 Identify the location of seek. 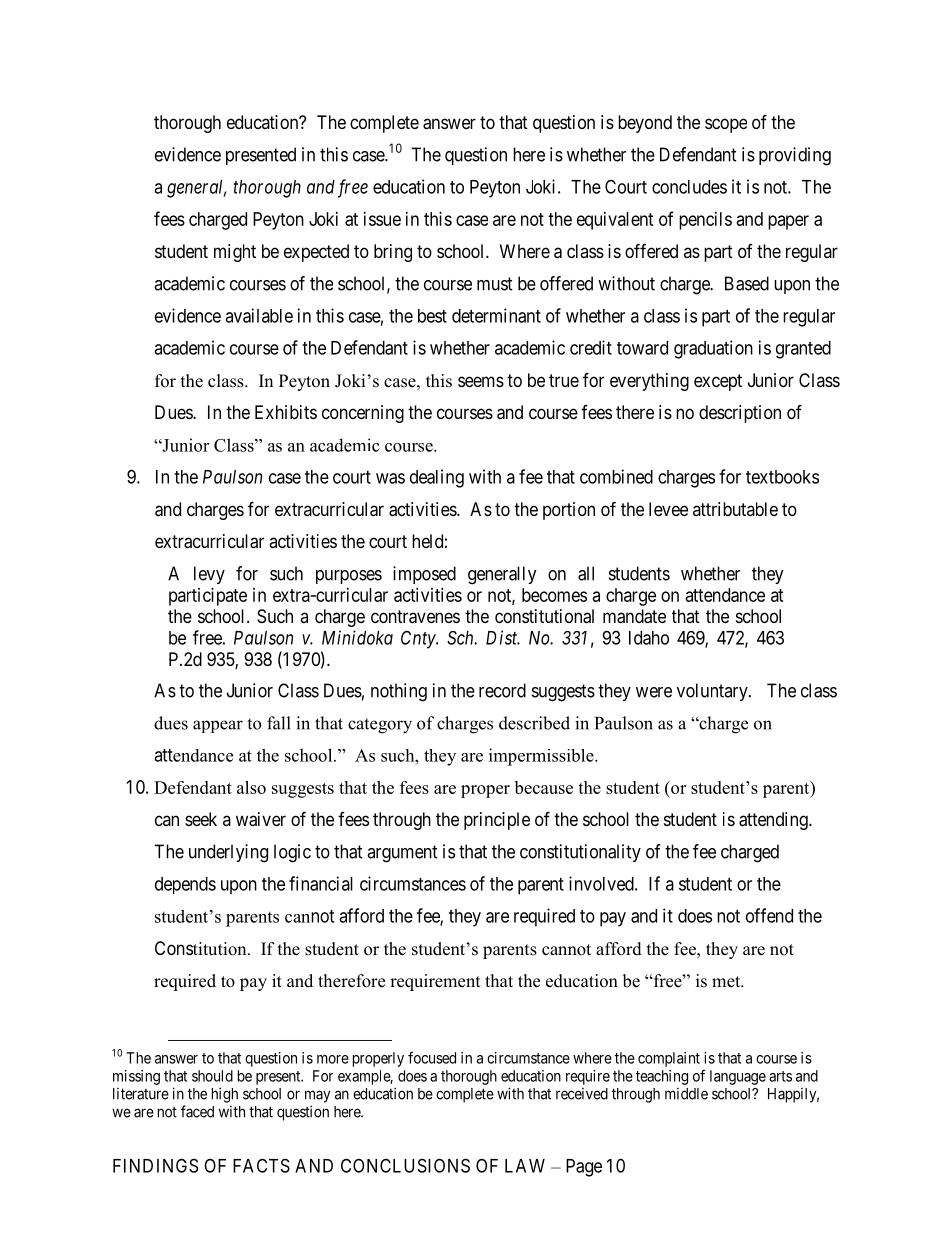
(201, 819).
